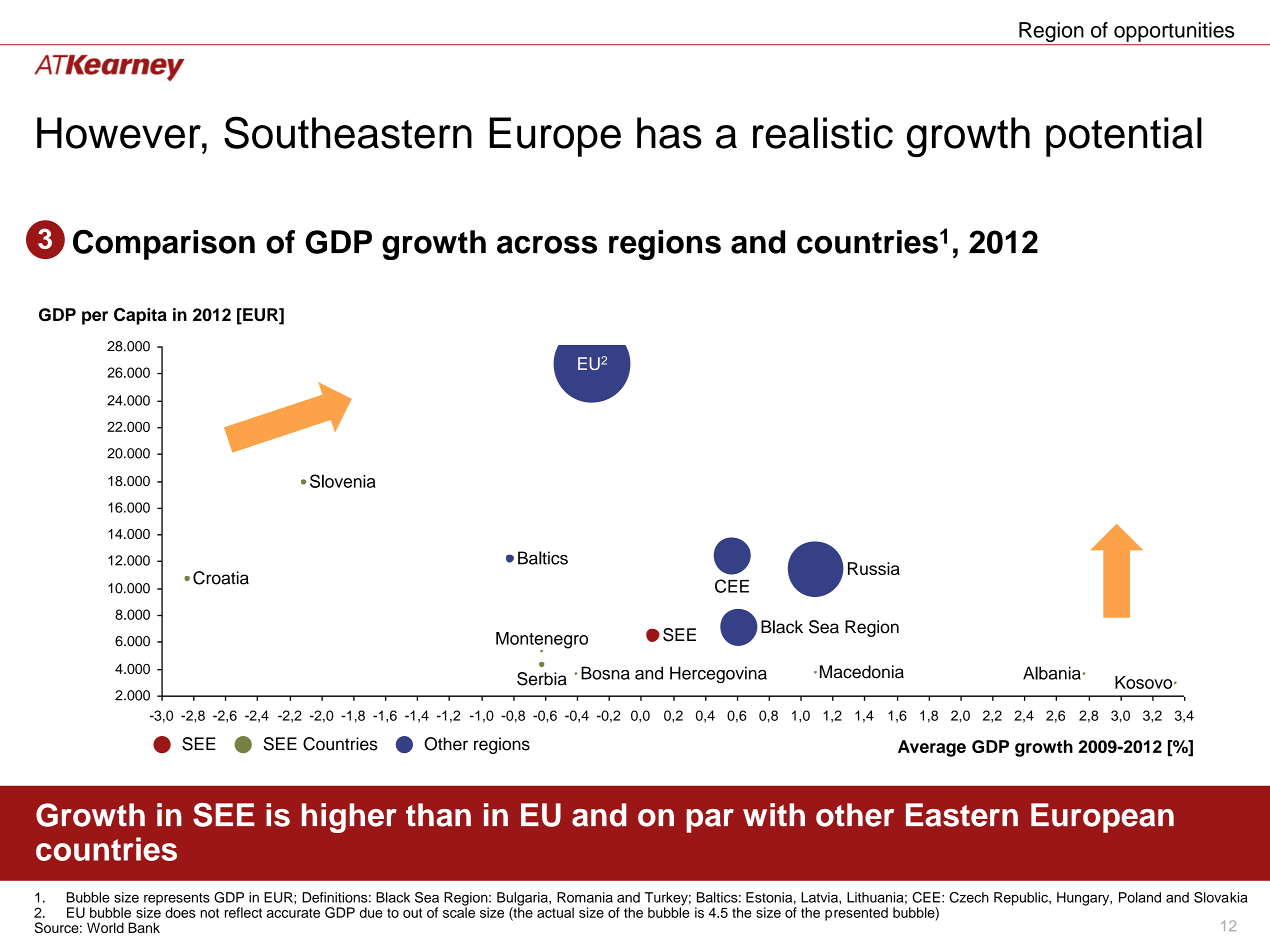 The height and width of the screenshot is (952, 1270). I want to click on reflect, so click(243, 912).
